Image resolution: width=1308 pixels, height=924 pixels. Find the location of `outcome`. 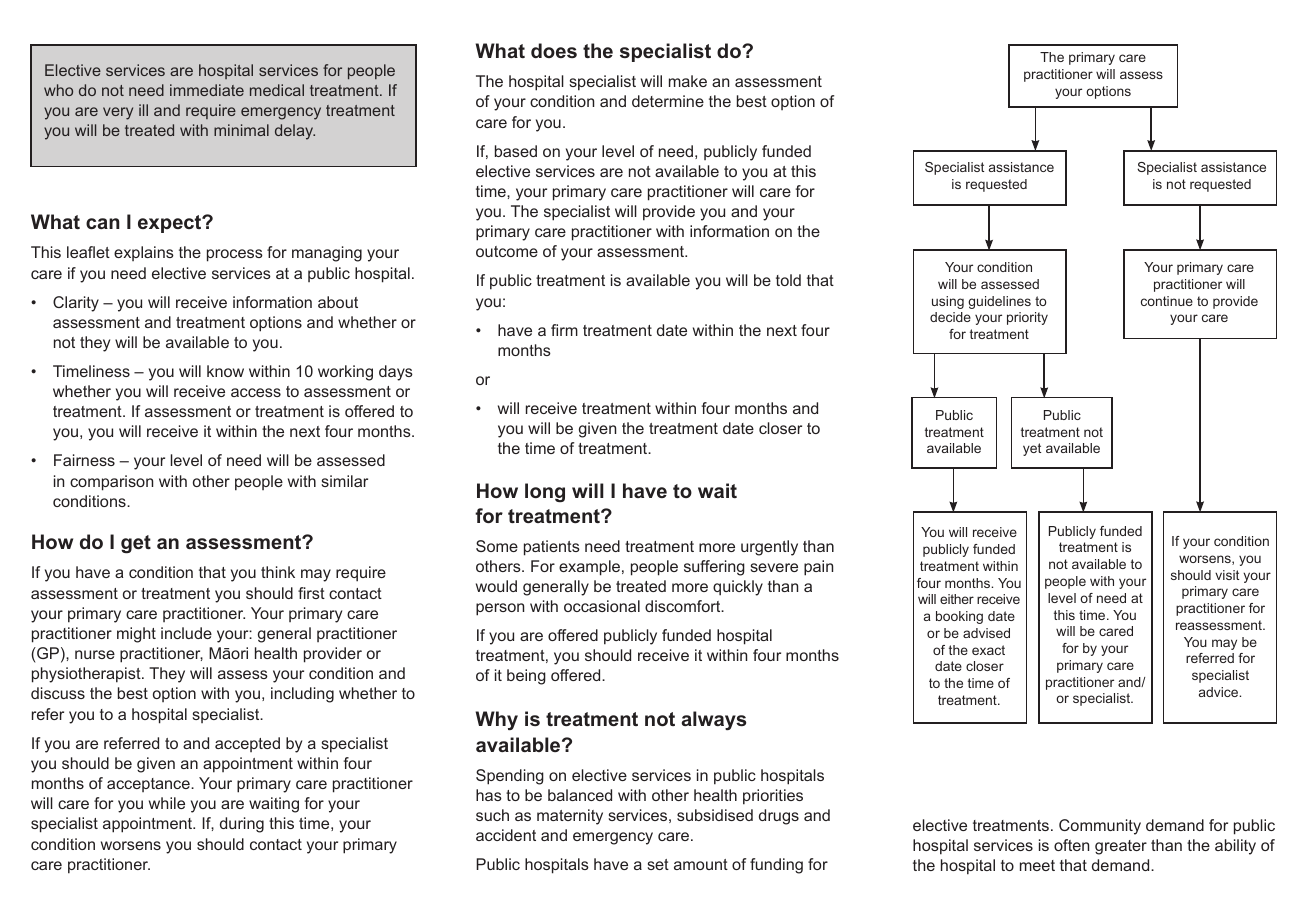

outcome is located at coordinates (507, 251).
